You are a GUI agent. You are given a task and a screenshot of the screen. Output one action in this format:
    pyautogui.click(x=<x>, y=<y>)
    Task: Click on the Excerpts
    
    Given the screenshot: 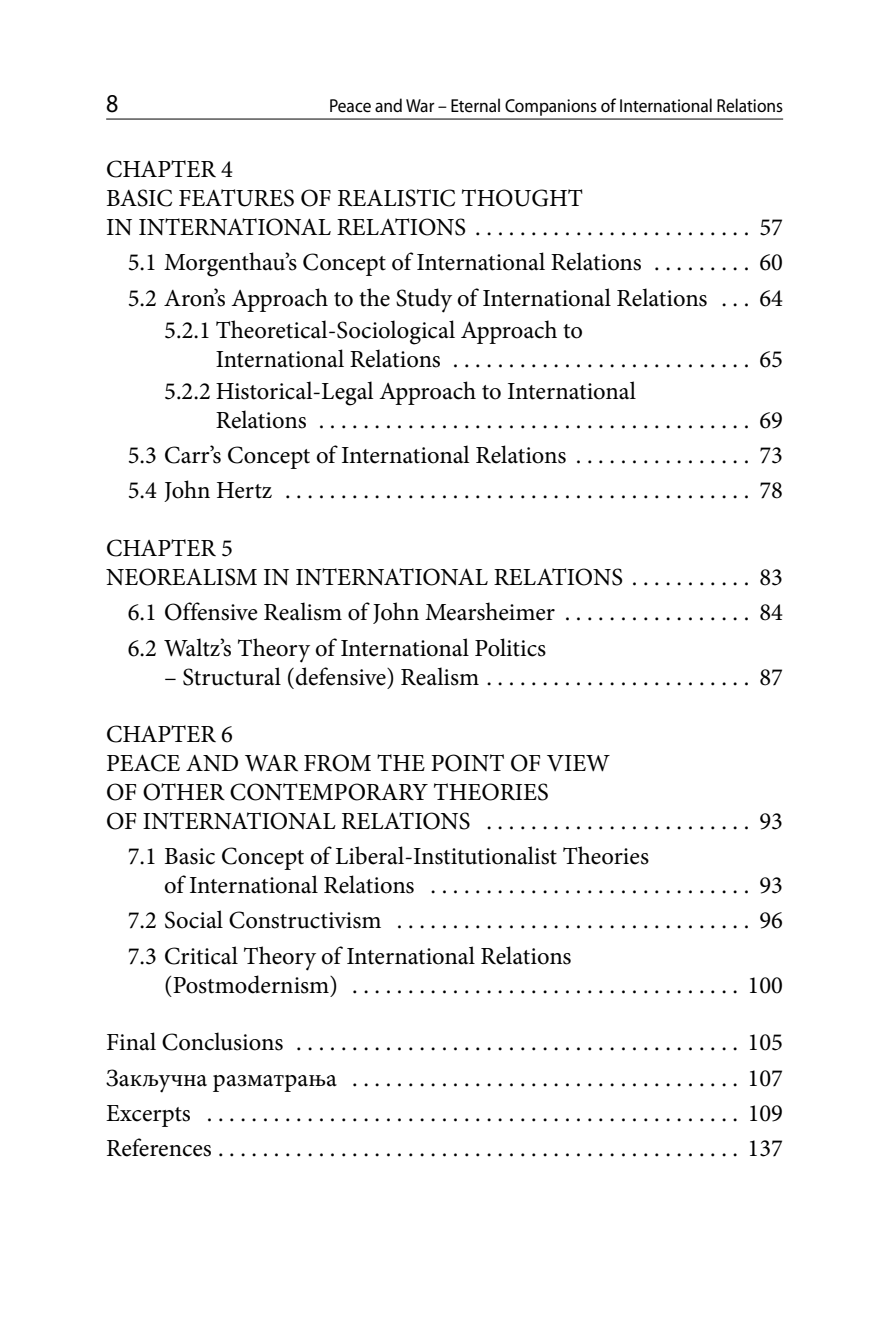 What is the action you would take?
    pyautogui.click(x=148, y=1116)
